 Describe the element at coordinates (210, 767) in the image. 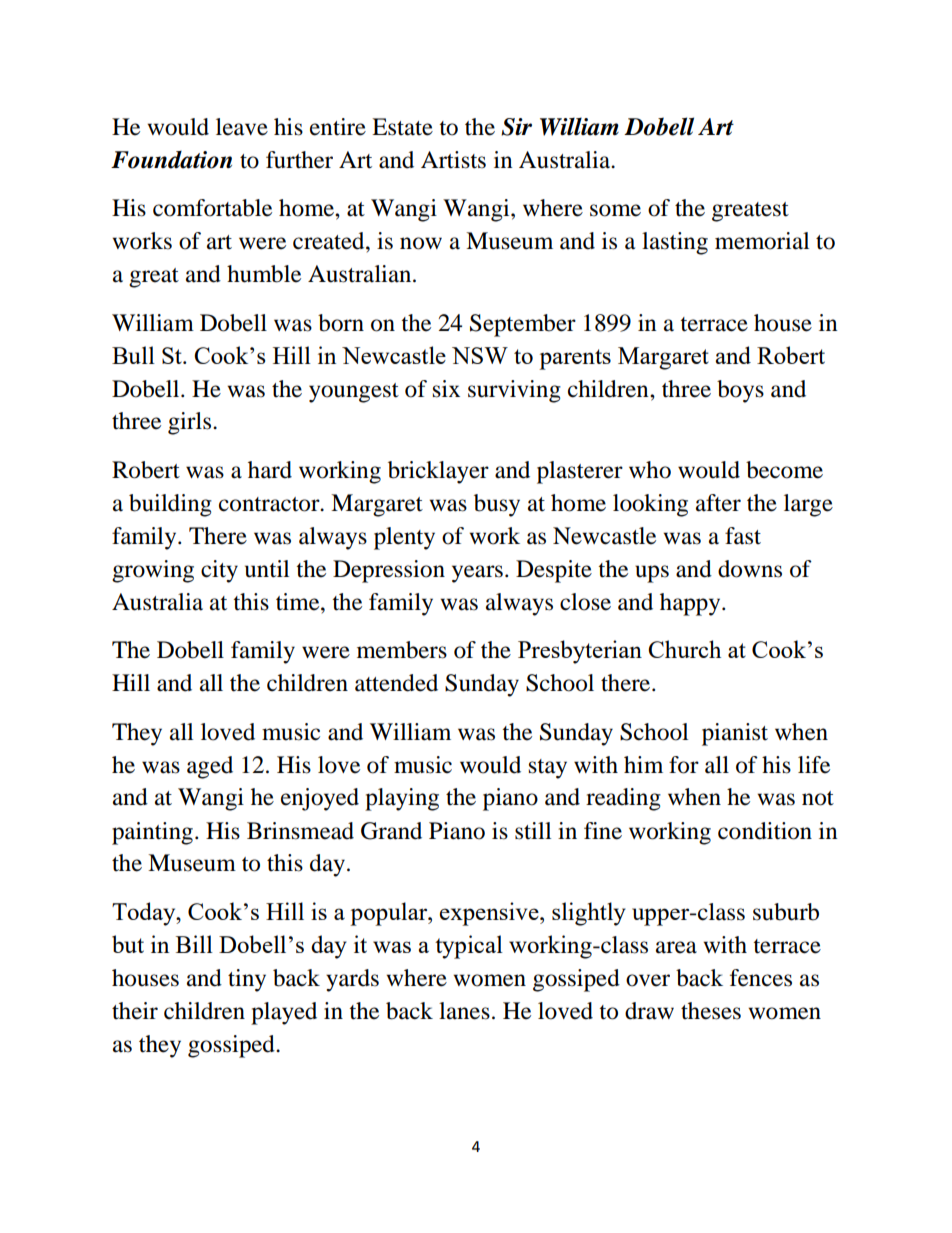

I see `aged` at that location.
